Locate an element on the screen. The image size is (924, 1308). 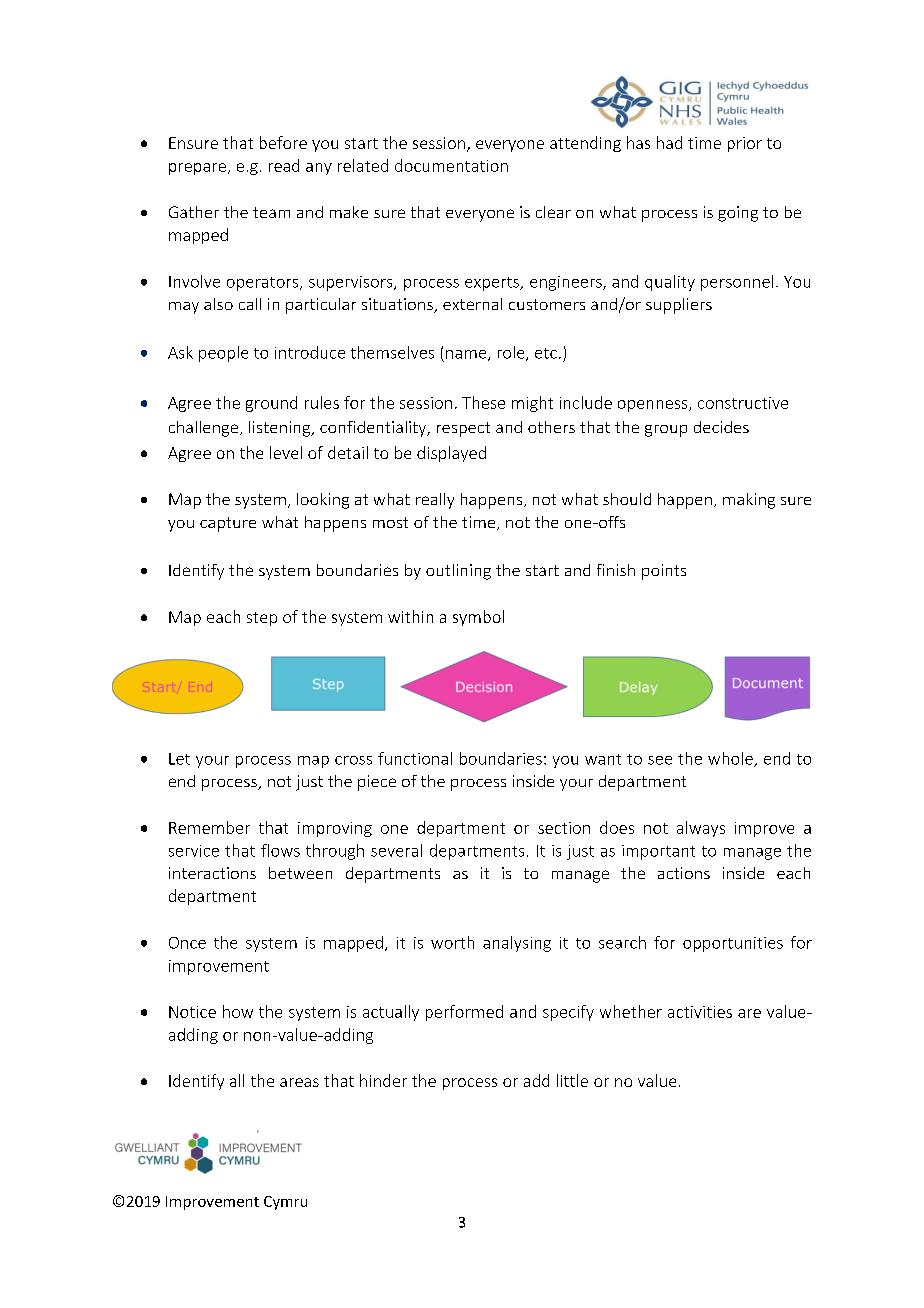
how is located at coordinates (238, 1011).
